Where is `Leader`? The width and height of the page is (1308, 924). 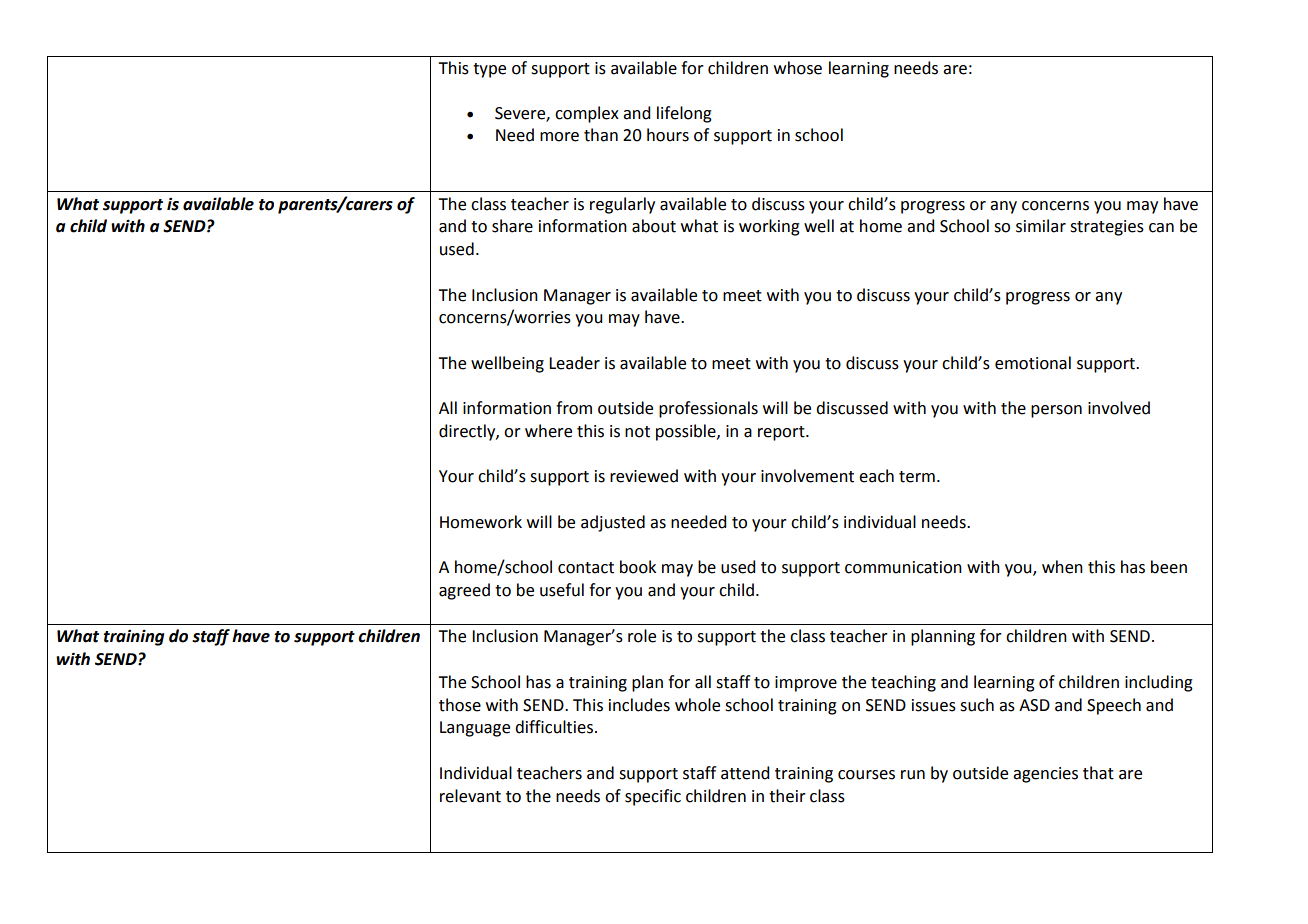
Leader is located at coordinates (574, 363).
